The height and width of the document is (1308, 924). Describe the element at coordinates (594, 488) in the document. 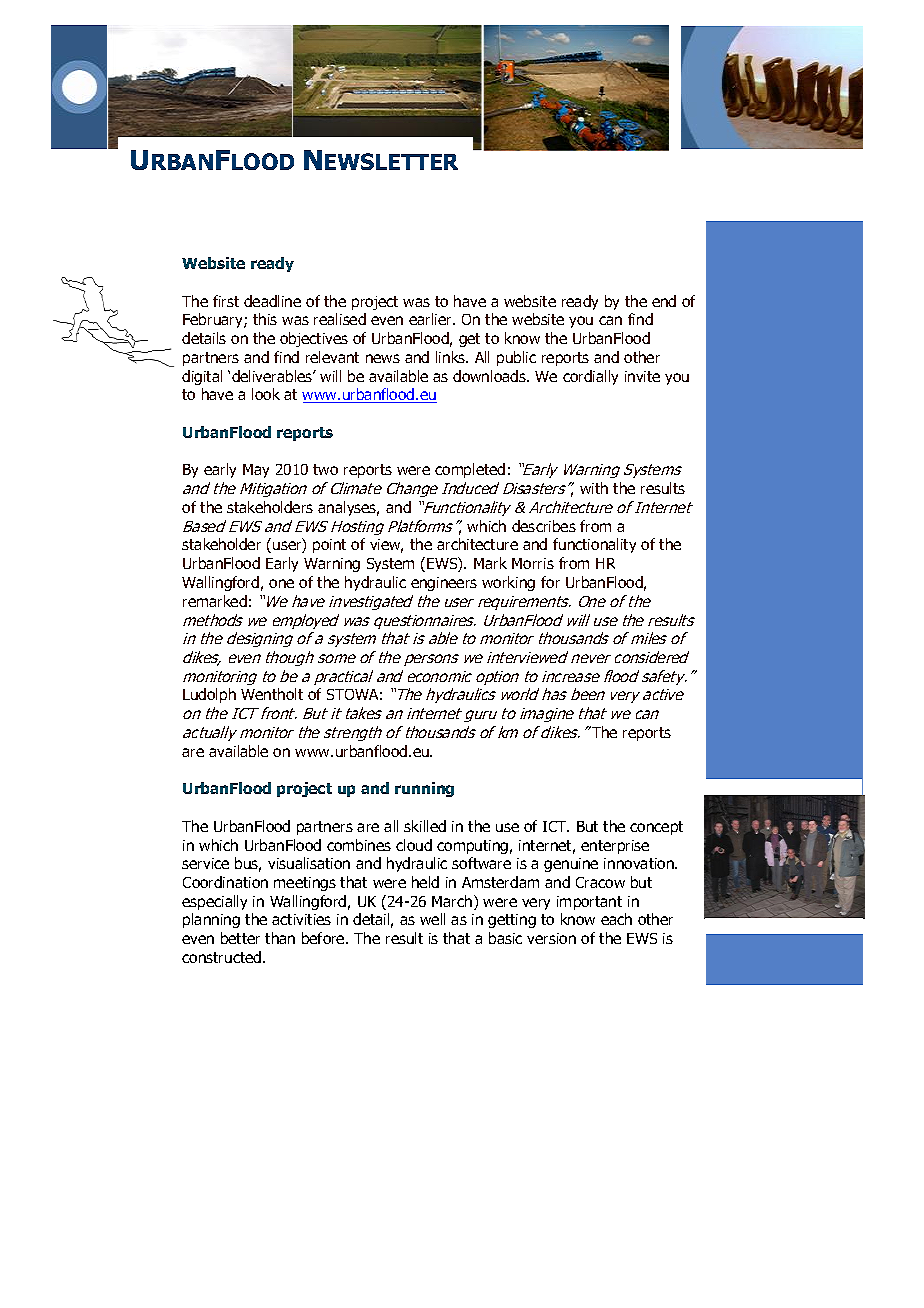

I see `with` at that location.
